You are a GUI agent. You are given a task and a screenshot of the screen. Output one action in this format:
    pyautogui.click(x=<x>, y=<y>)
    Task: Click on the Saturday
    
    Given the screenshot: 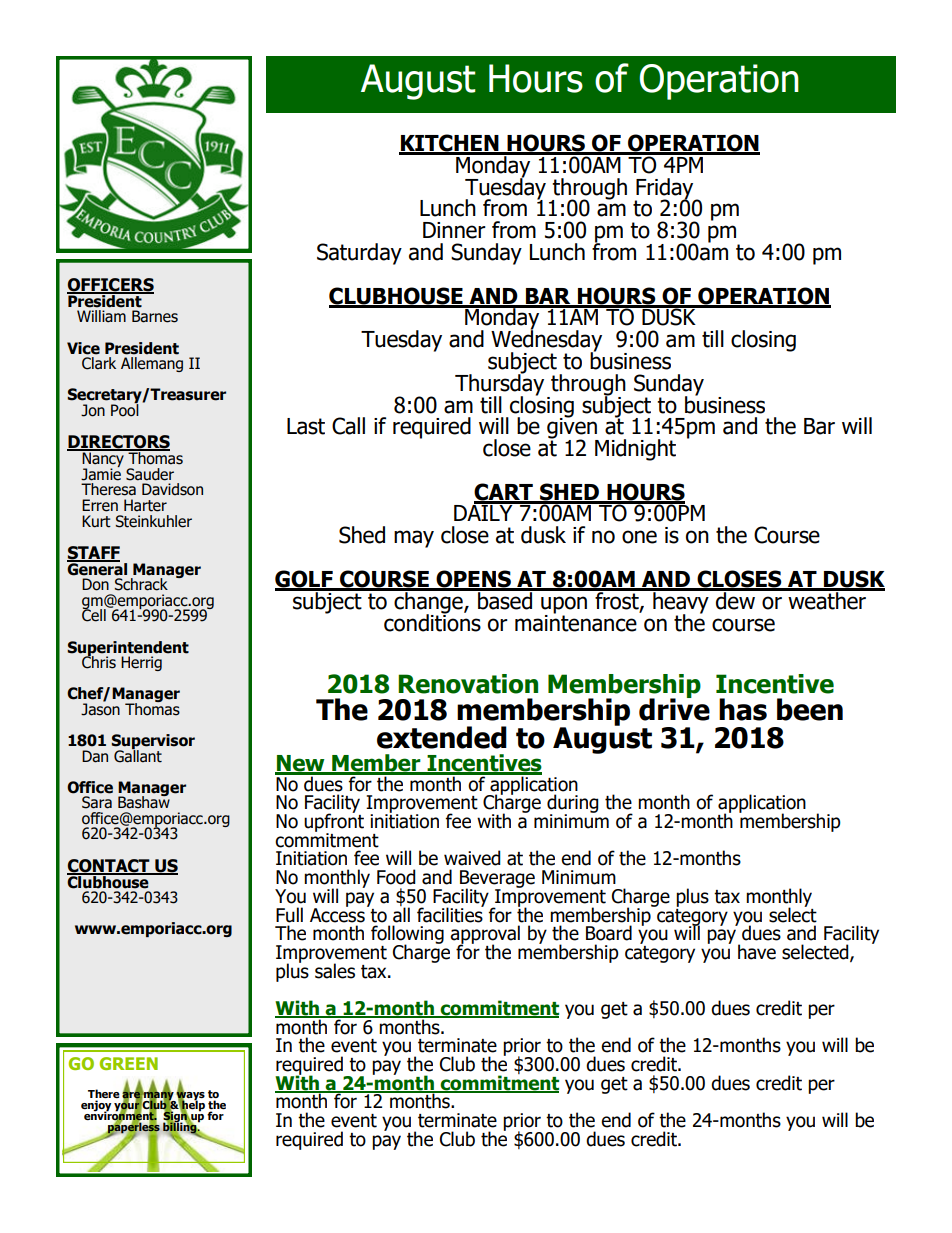 What is the action you would take?
    pyautogui.click(x=359, y=254)
